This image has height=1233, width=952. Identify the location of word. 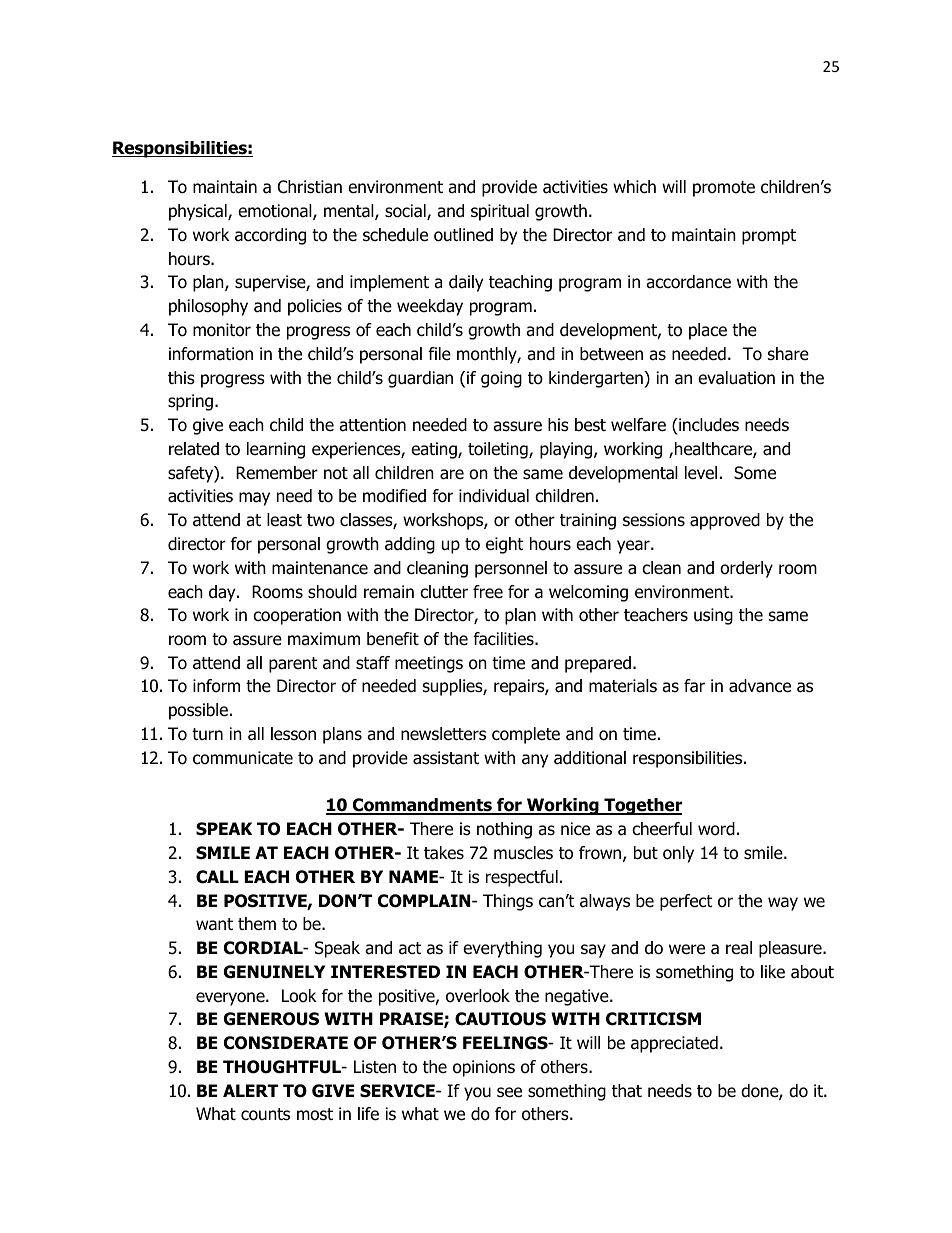
(716, 829).
